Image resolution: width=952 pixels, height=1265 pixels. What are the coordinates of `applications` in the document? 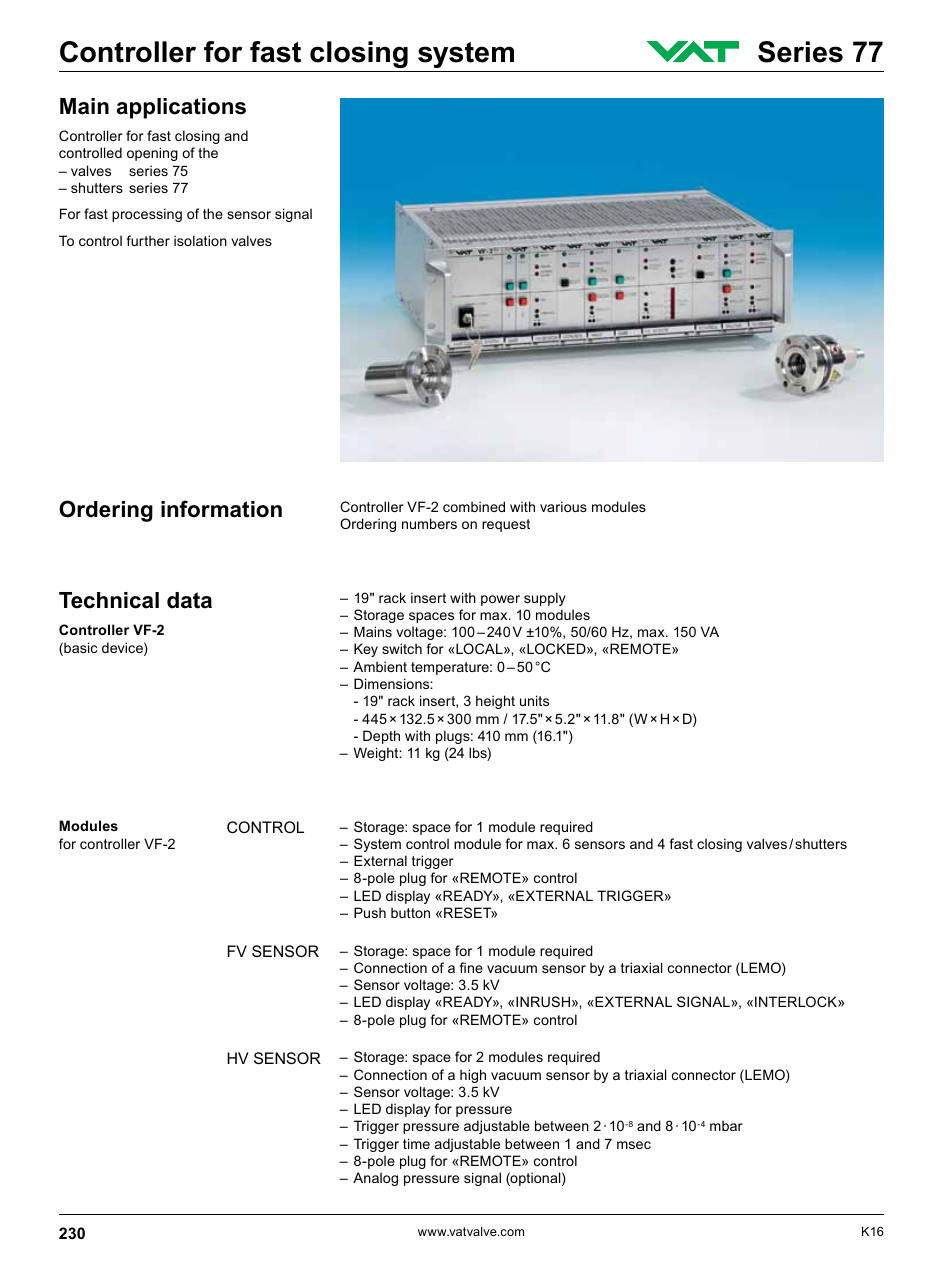 It's located at (181, 108).
